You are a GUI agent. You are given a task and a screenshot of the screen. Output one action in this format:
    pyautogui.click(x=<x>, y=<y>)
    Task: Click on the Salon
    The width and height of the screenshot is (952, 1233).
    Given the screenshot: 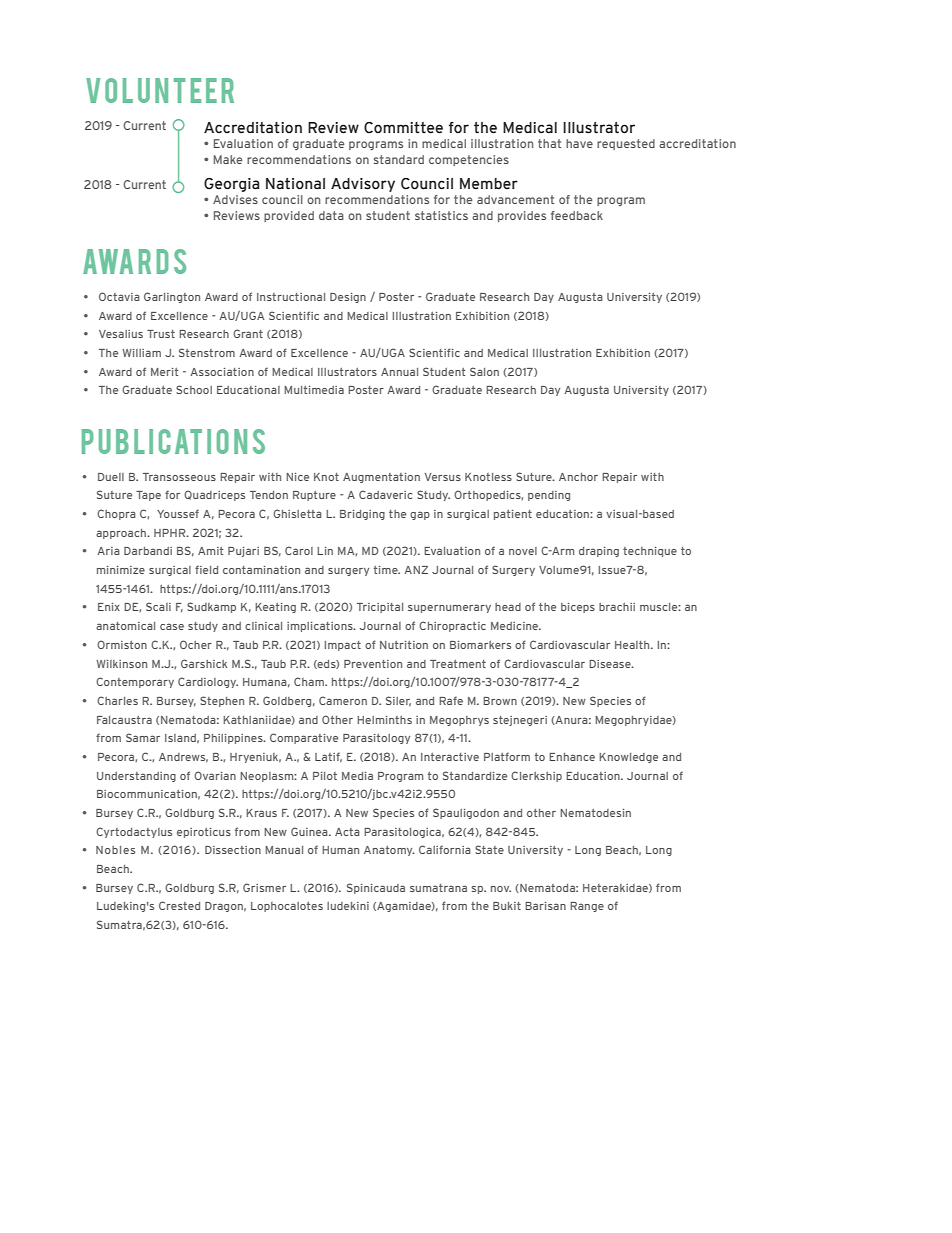 What is the action you would take?
    pyautogui.click(x=484, y=371)
